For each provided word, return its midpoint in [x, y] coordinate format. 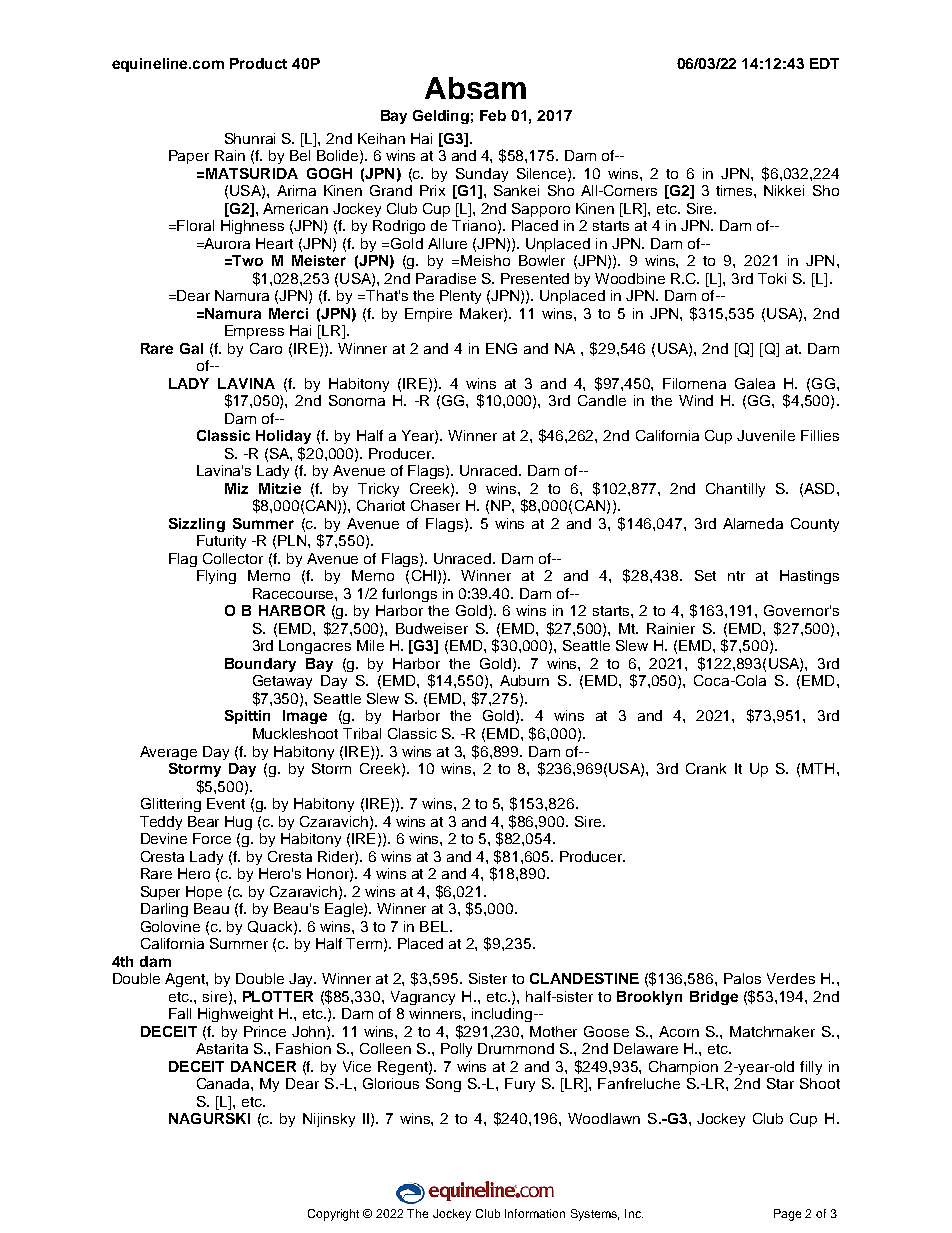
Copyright [333, 1215]
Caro [266, 348]
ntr [736, 576]
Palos [742, 978]
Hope [204, 893]
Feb [493, 115]
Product [258, 63]
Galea [755, 383]
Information [535, 1213]
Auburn [524, 680]
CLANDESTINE [584, 978]
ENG [501, 348]
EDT [824, 63]
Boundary [260, 665]
